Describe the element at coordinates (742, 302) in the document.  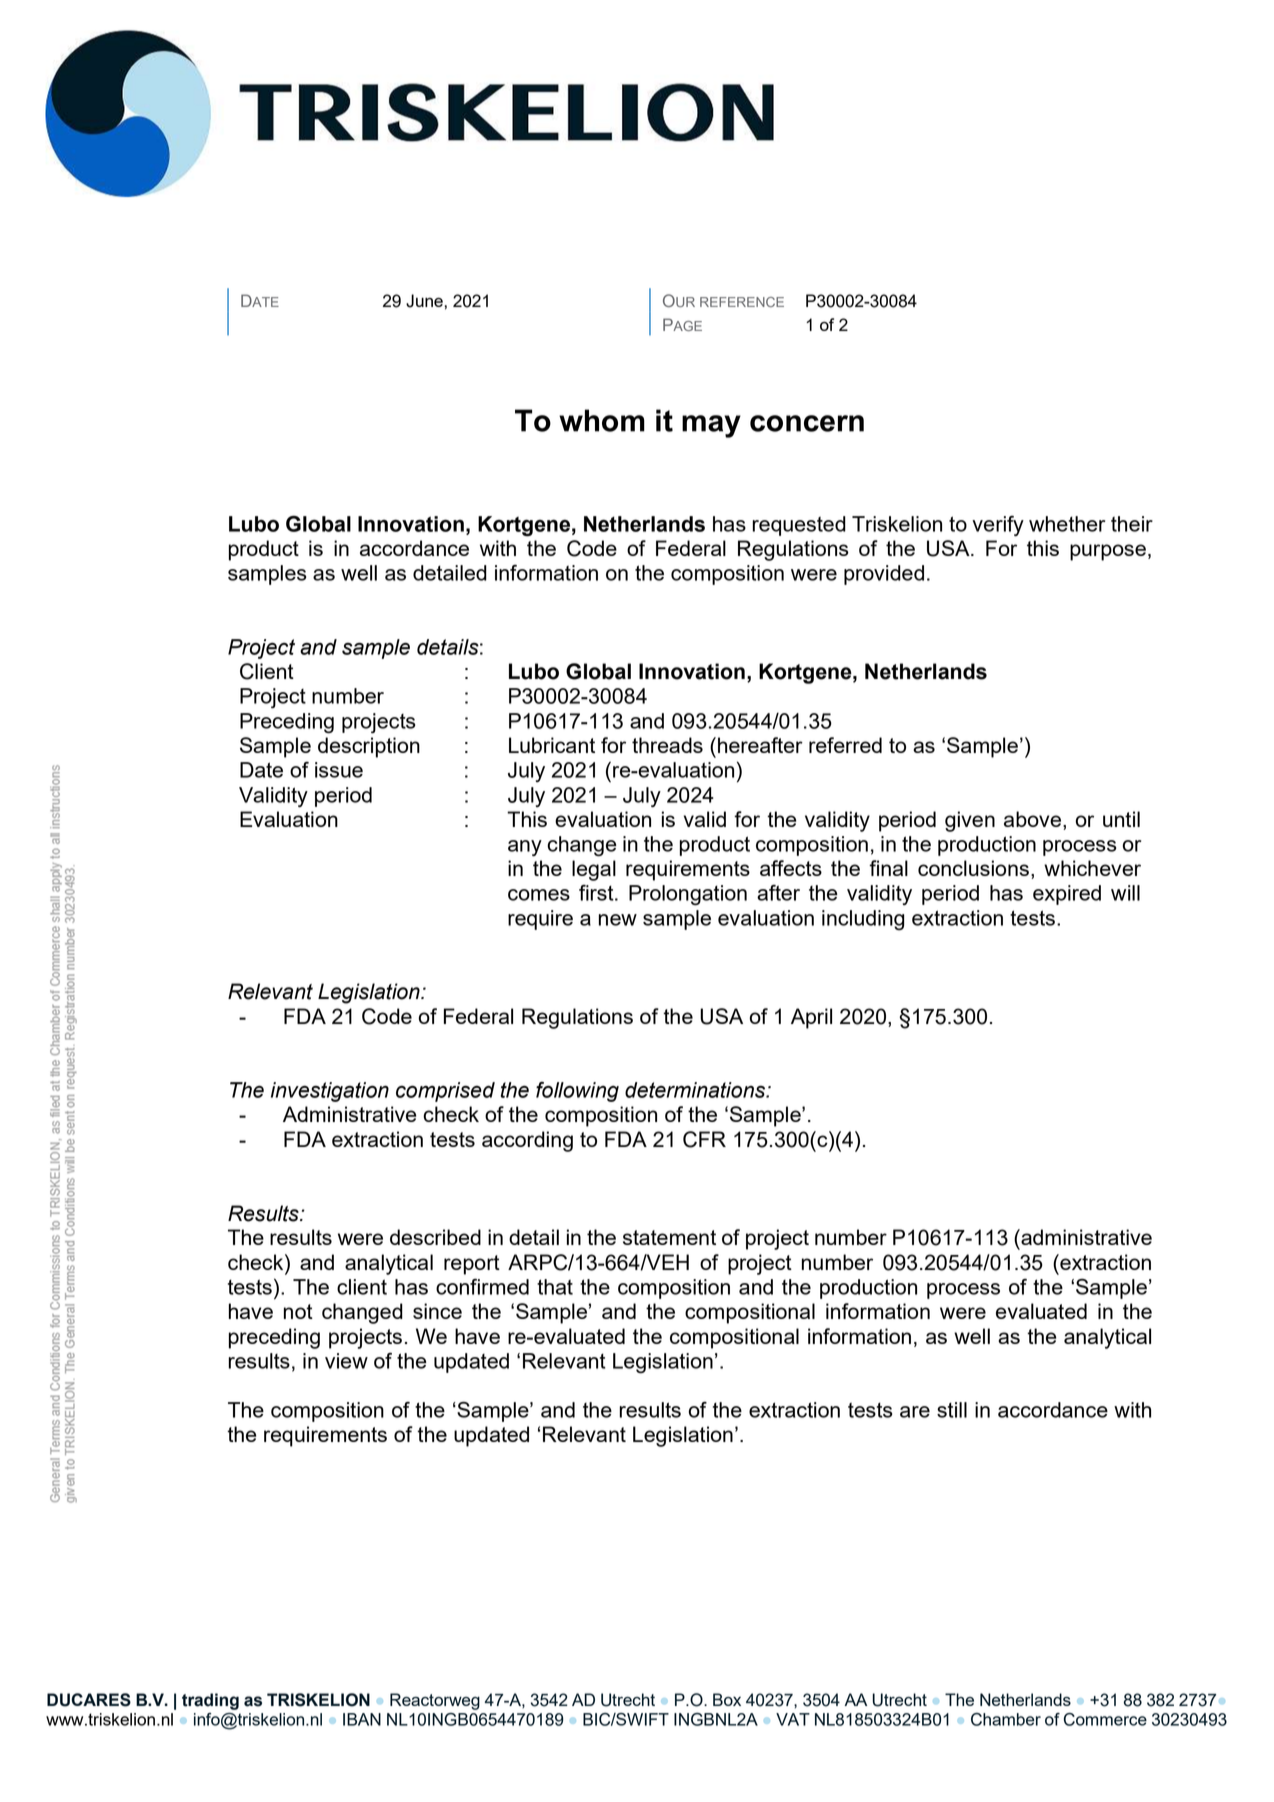
I see `REFERENCE` at that location.
